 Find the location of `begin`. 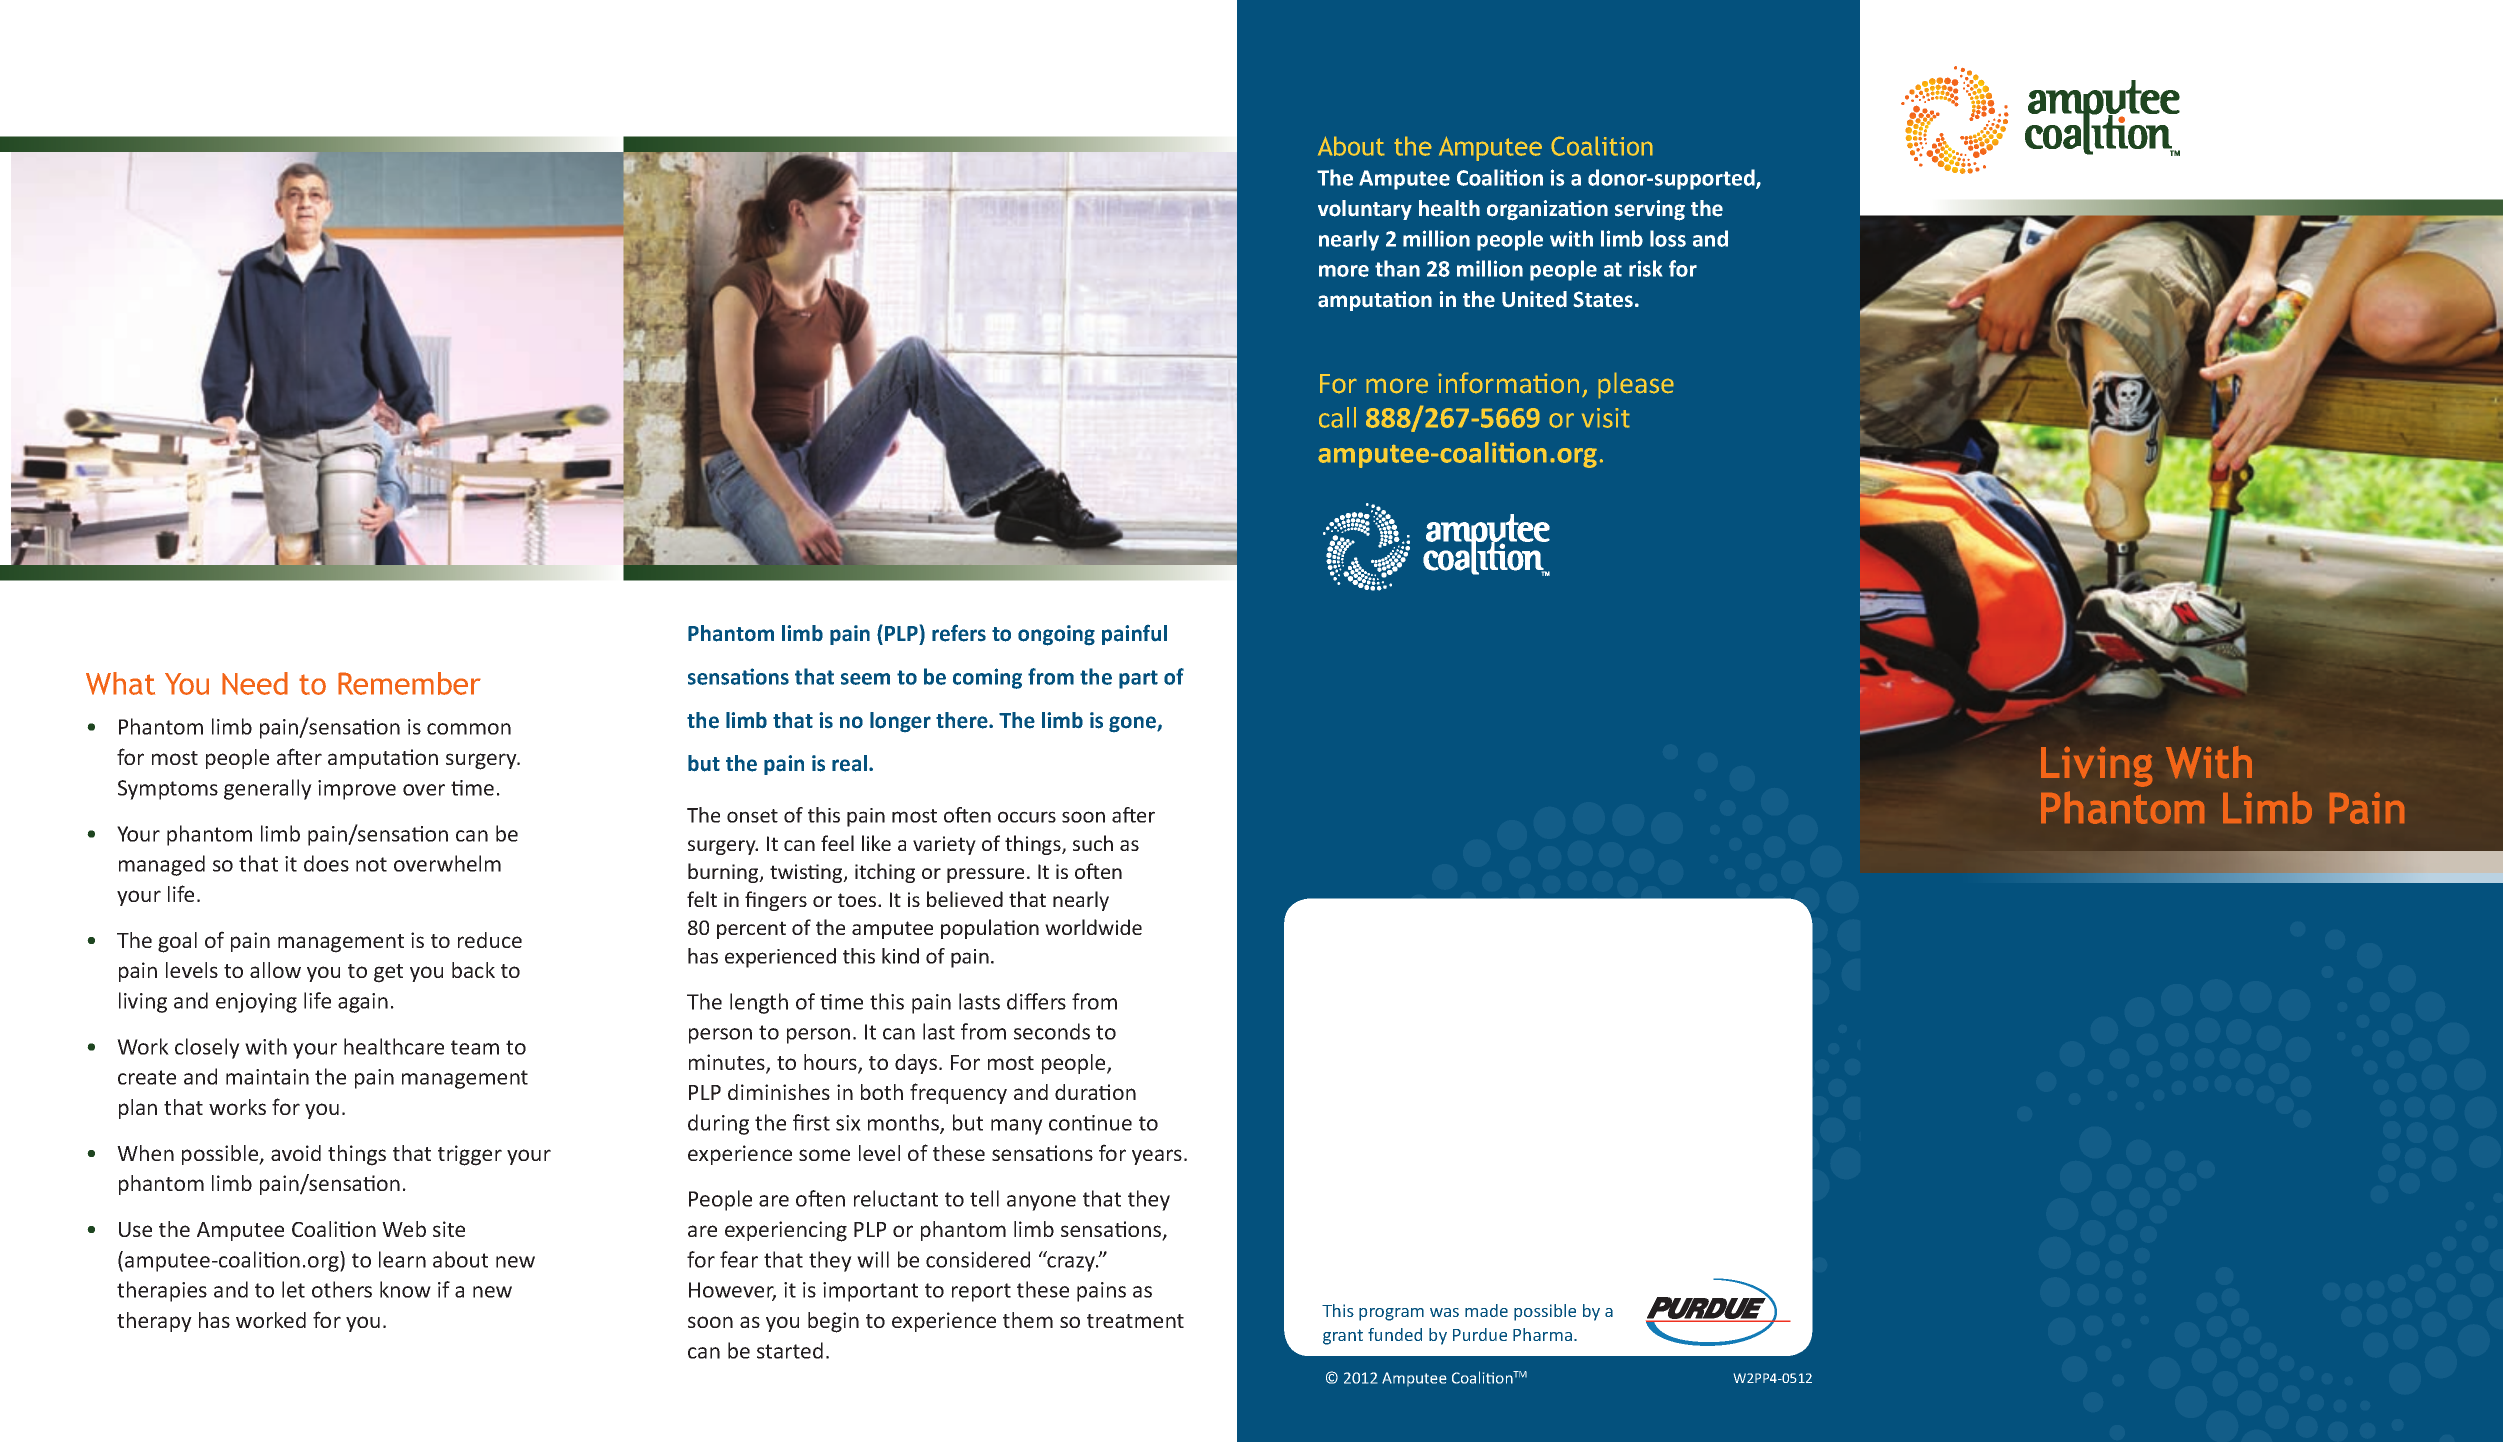

begin is located at coordinates (833, 1322).
